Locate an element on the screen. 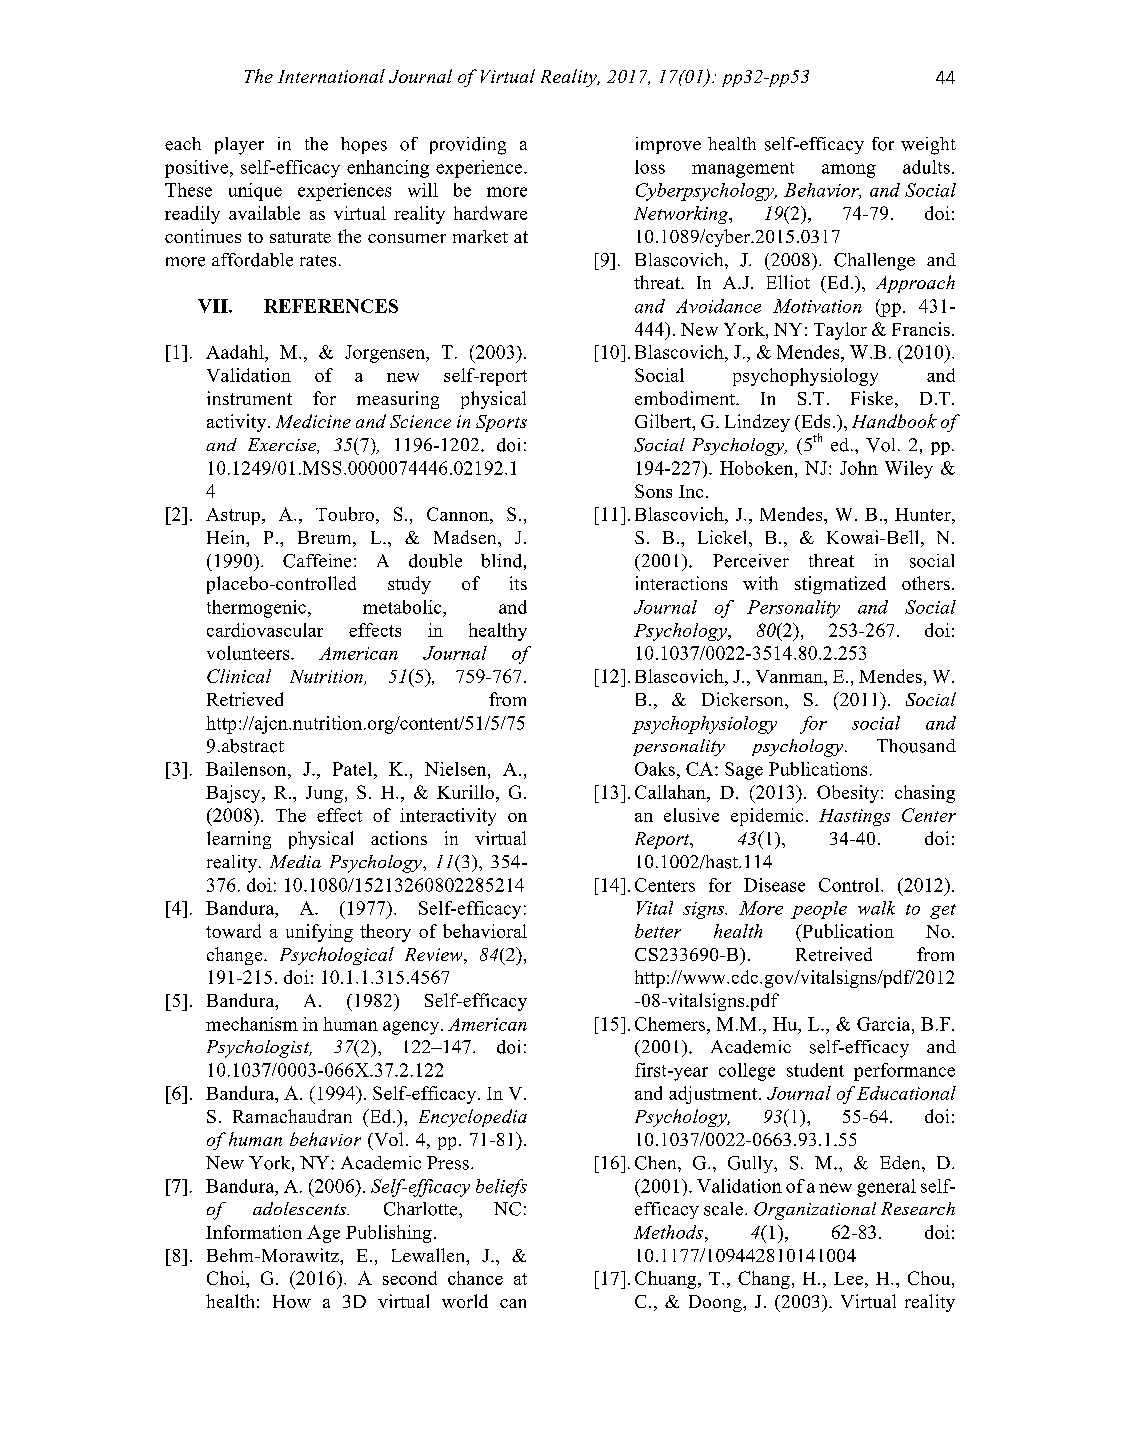  player is located at coordinates (239, 146).
